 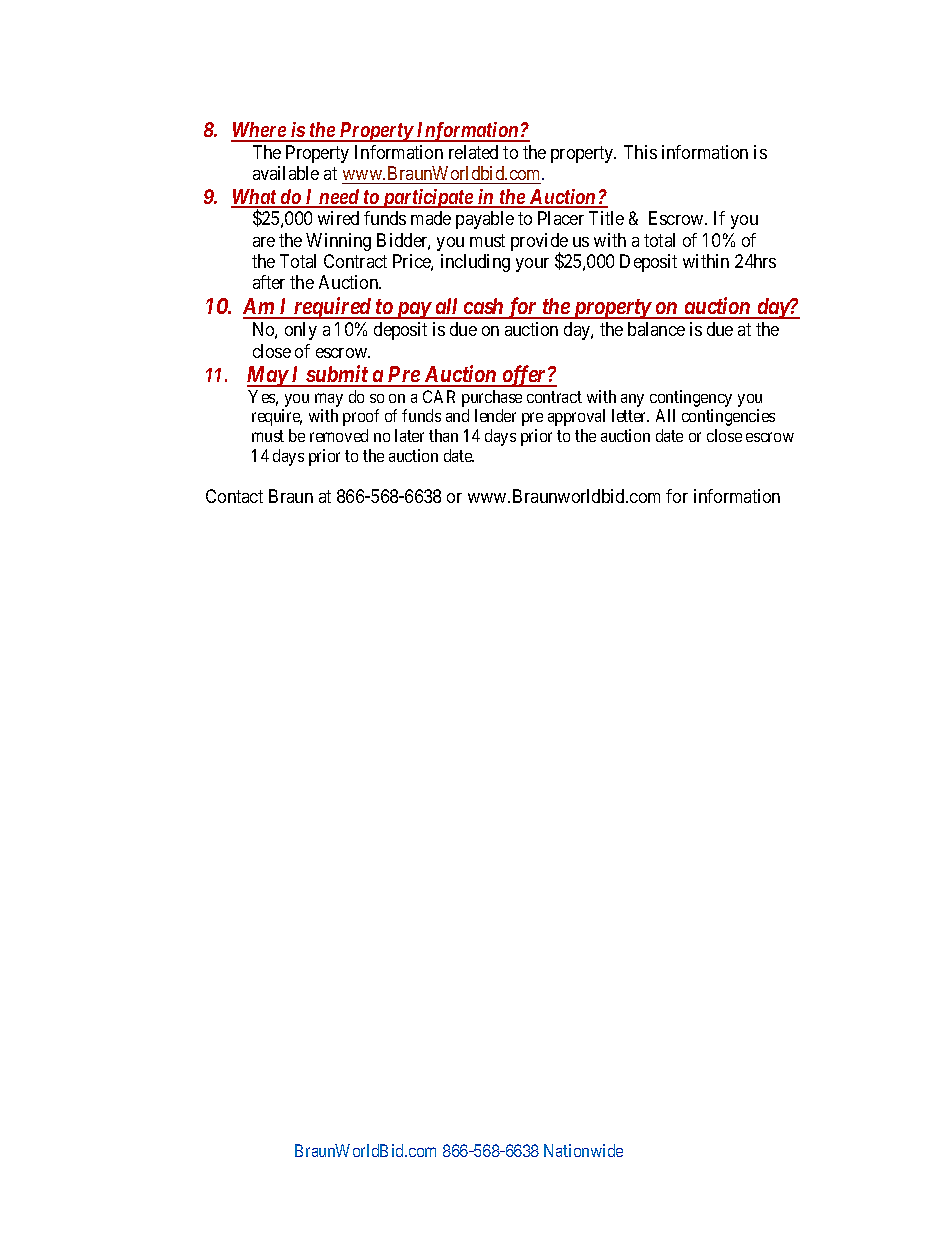 What do you see at coordinates (630, 415) in the document?
I see `letter` at bounding box center [630, 415].
